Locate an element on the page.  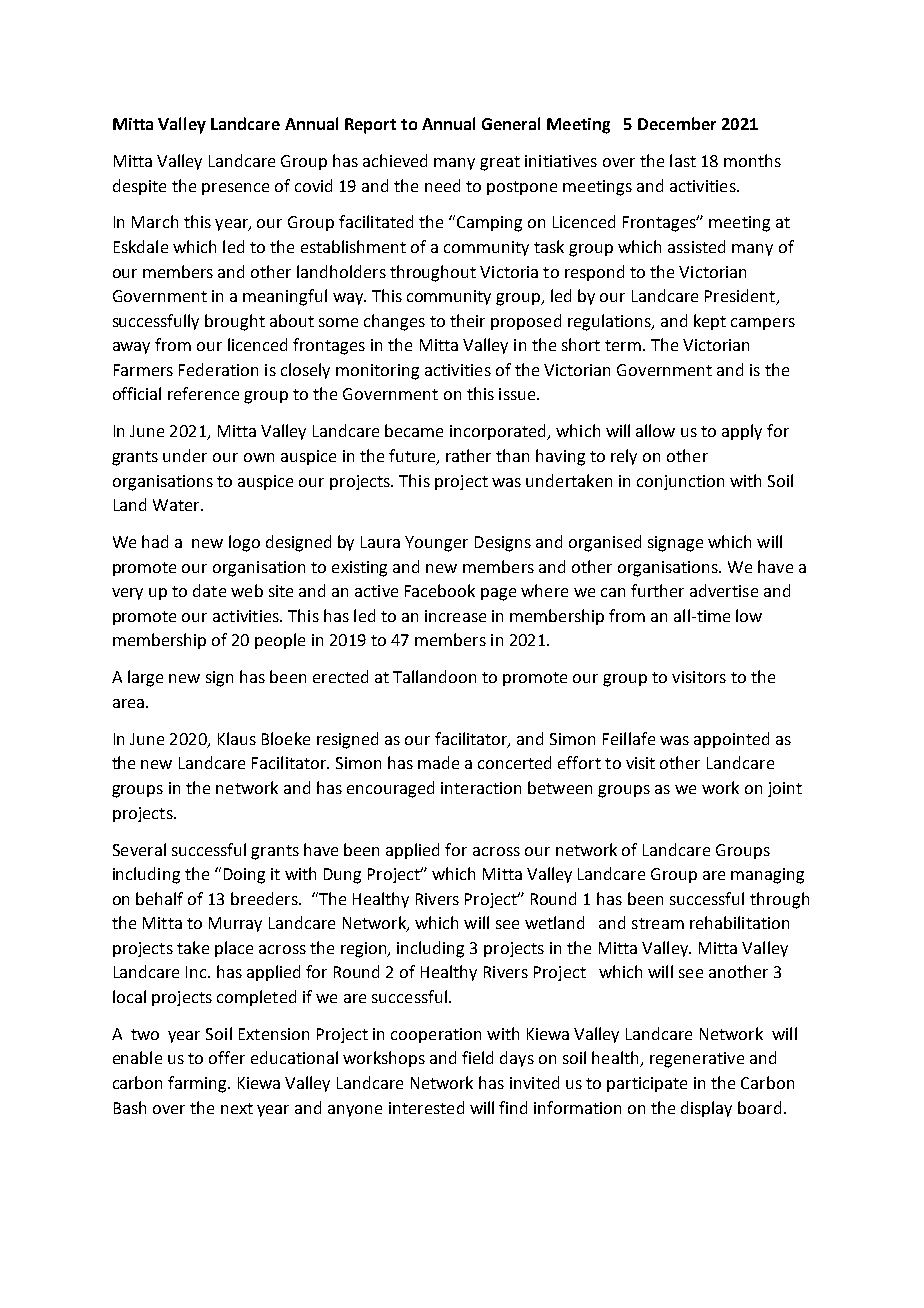
advertise is located at coordinates (724, 590).
